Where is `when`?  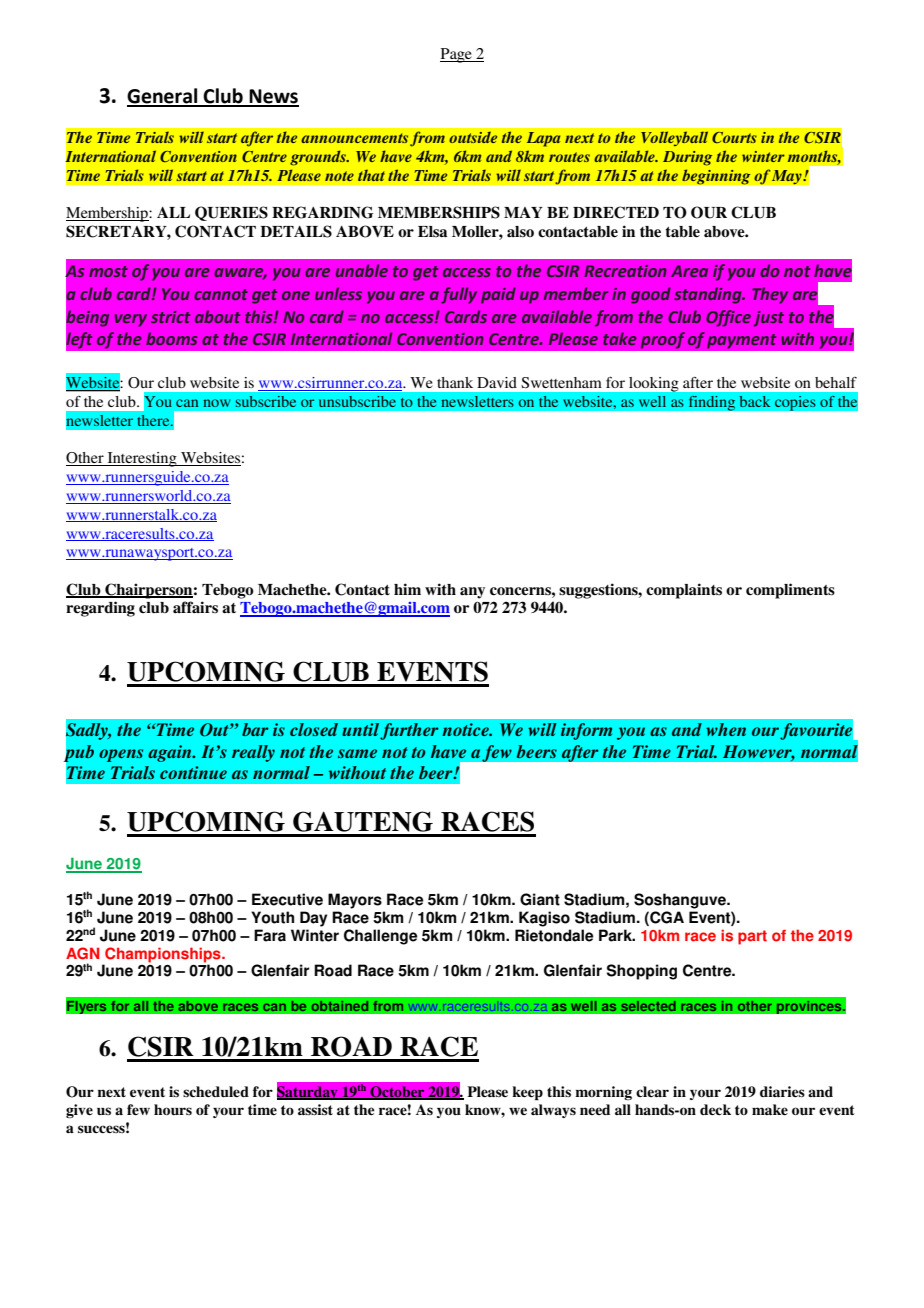
when is located at coordinates (726, 729).
